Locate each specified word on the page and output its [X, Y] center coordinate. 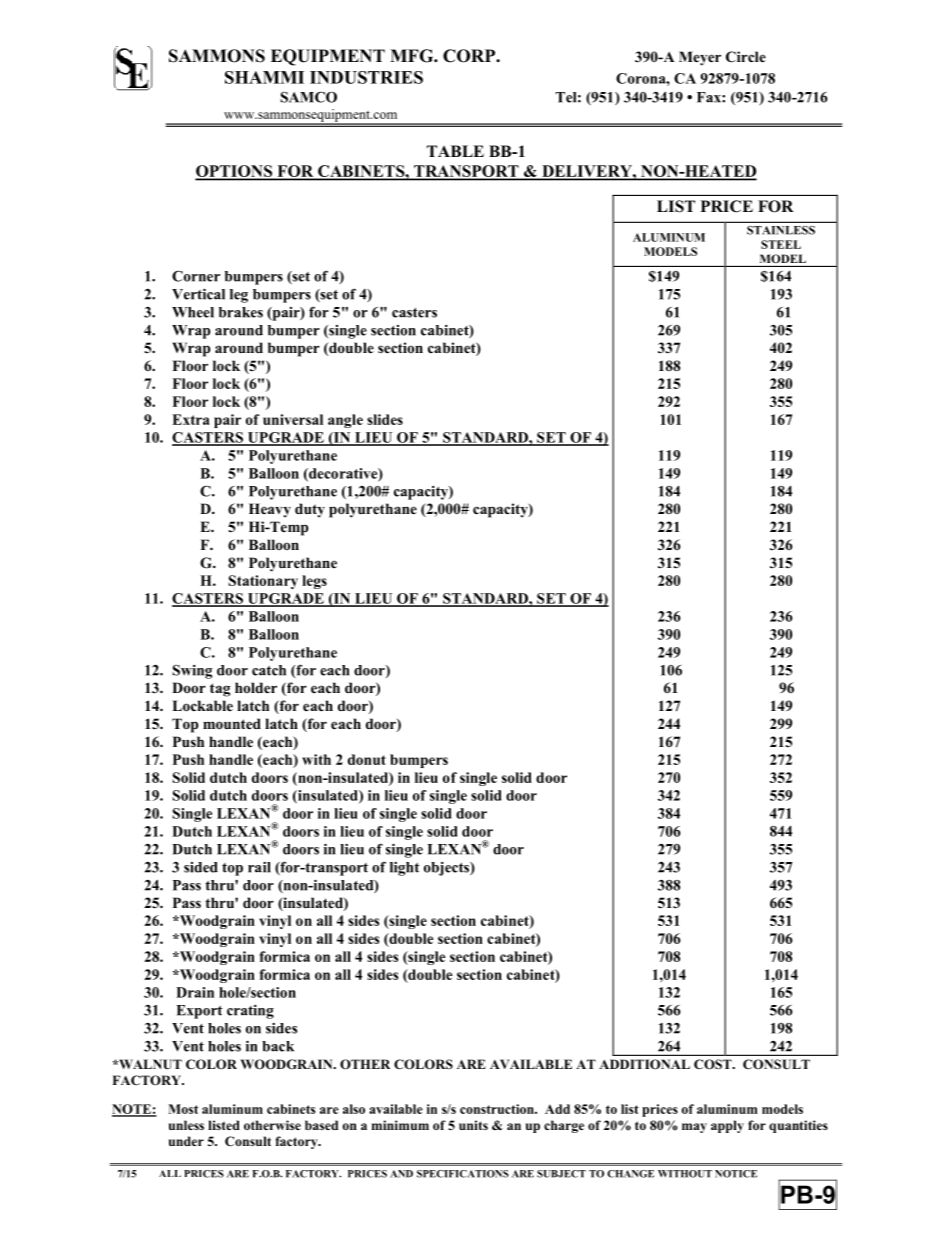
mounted [232, 724]
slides [385, 419]
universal [293, 419]
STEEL [781, 244]
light [405, 869]
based [321, 1125]
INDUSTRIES [366, 77]
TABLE [455, 151]
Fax [710, 97]
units [473, 1125]
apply [727, 1126]
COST [714, 1064]
